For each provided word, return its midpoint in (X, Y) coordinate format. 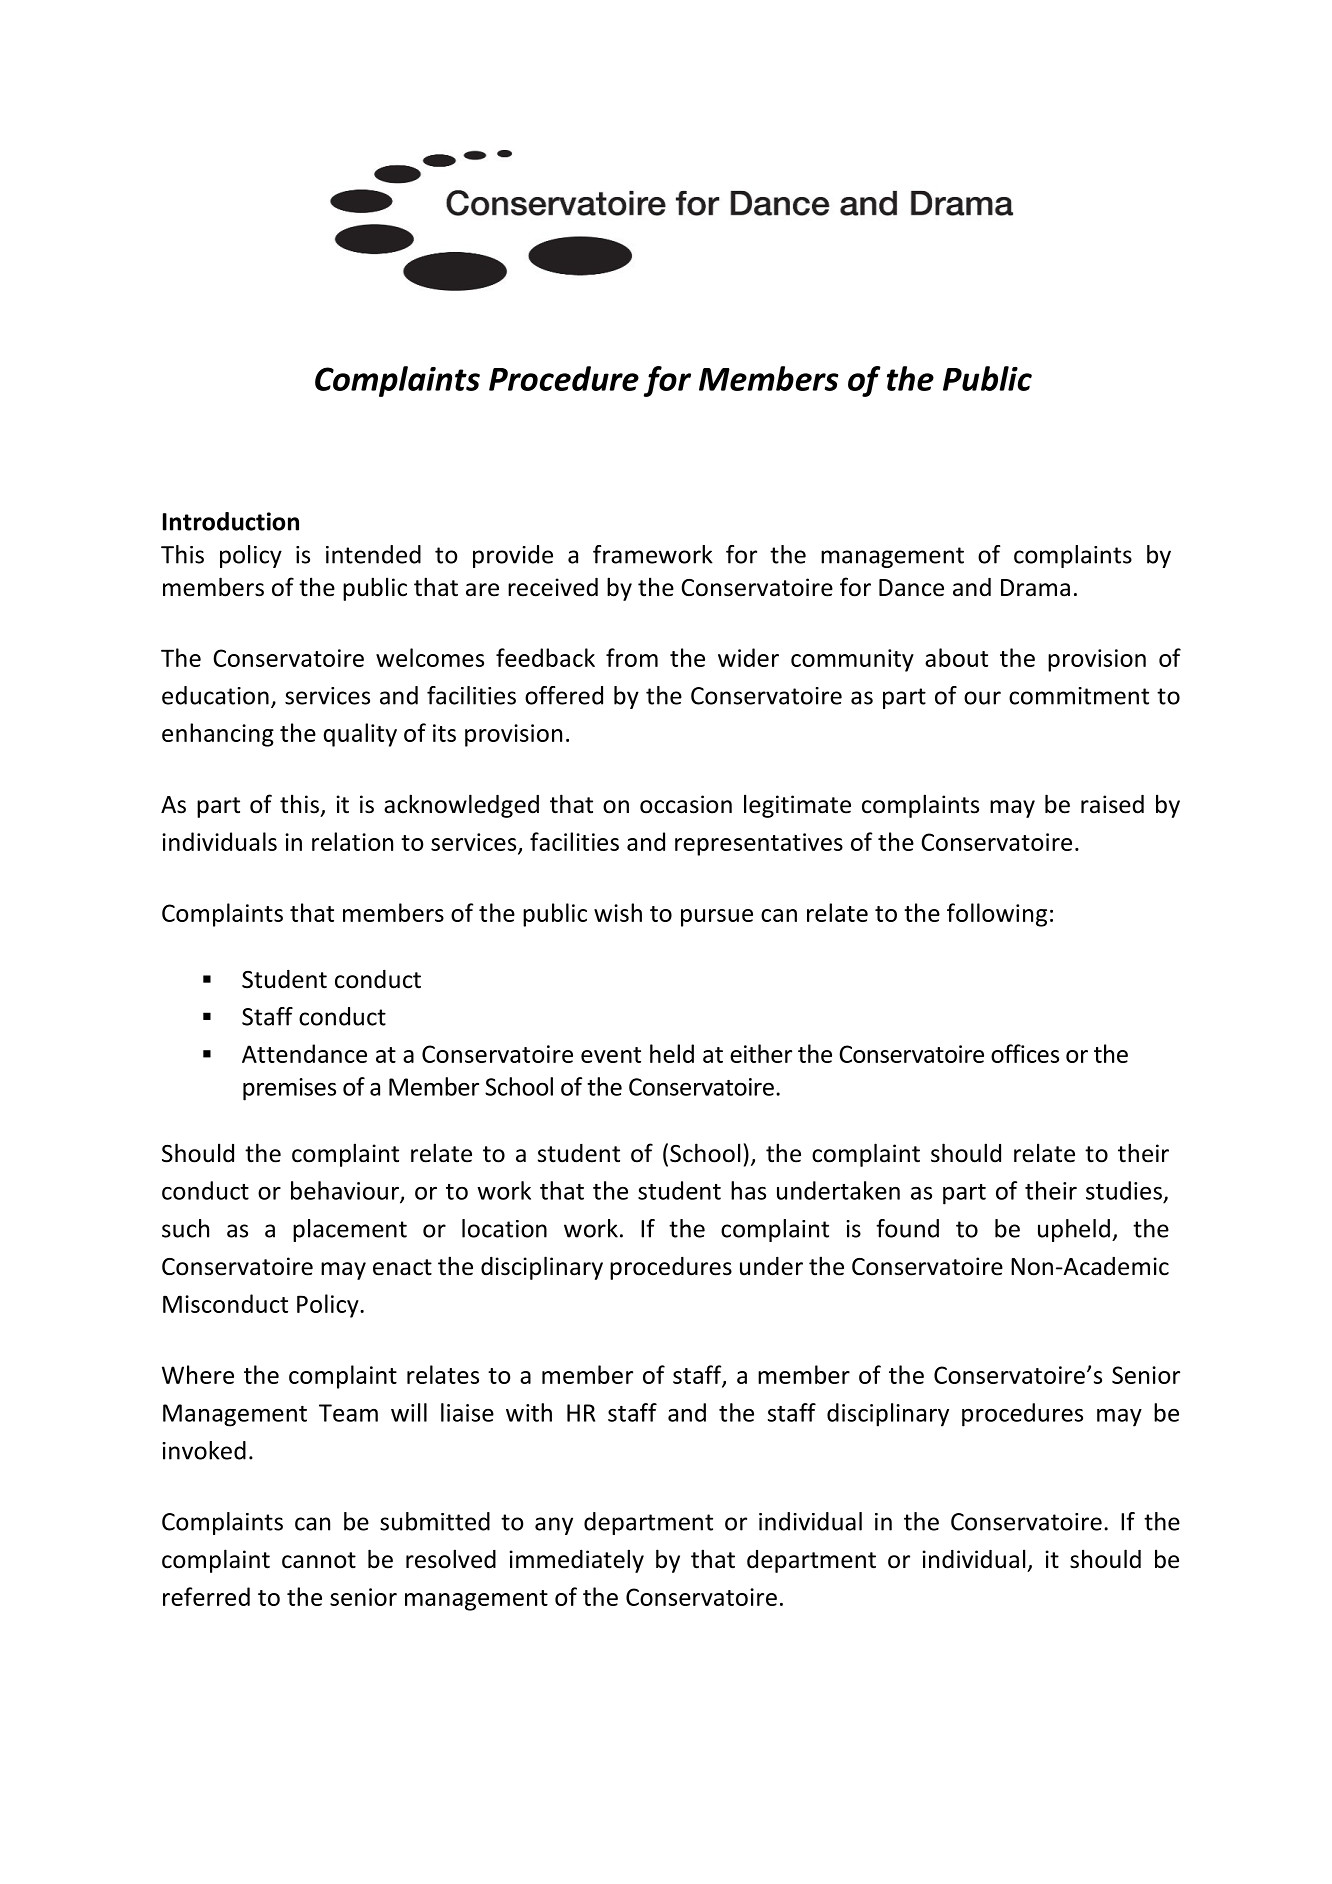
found (907, 1228)
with (529, 1412)
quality (360, 735)
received (553, 587)
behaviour (346, 1191)
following (997, 915)
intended (373, 554)
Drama (1035, 588)
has (748, 1190)
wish (618, 912)
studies (1124, 1190)
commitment (1079, 696)
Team (348, 1413)
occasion (686, 804)
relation (352, 841)
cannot (319, 1560)
